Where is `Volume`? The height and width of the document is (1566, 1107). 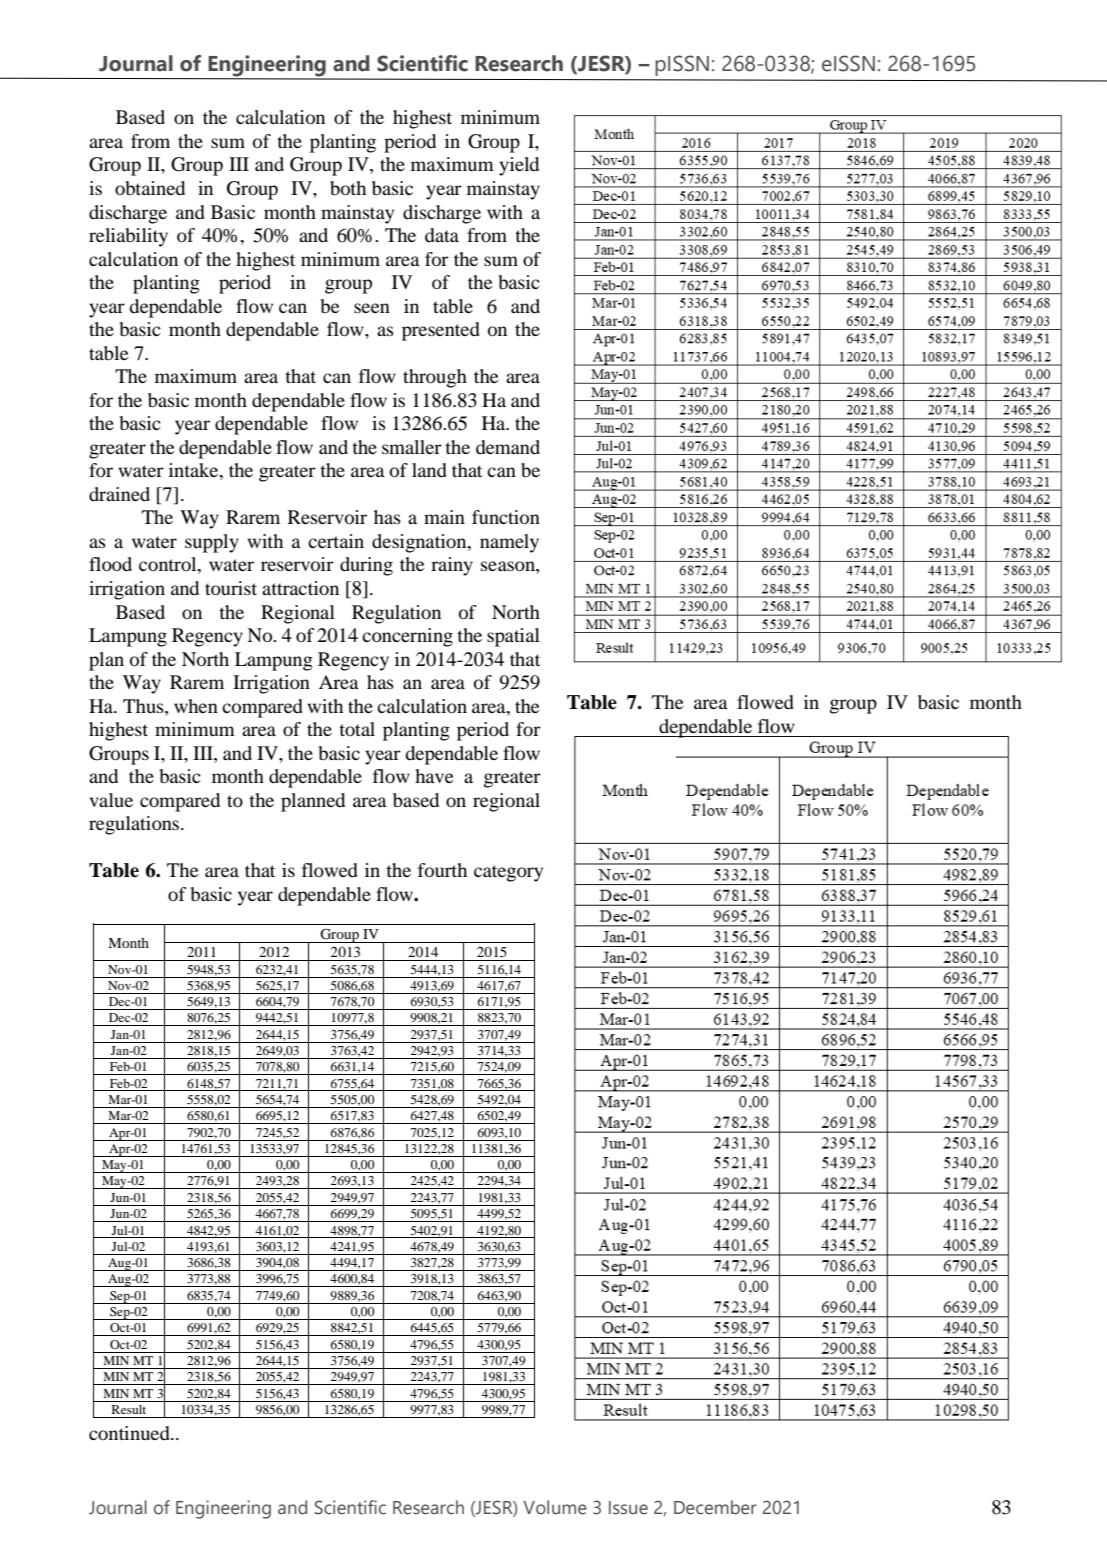 Volume is located at coordinates (555, 1507).
